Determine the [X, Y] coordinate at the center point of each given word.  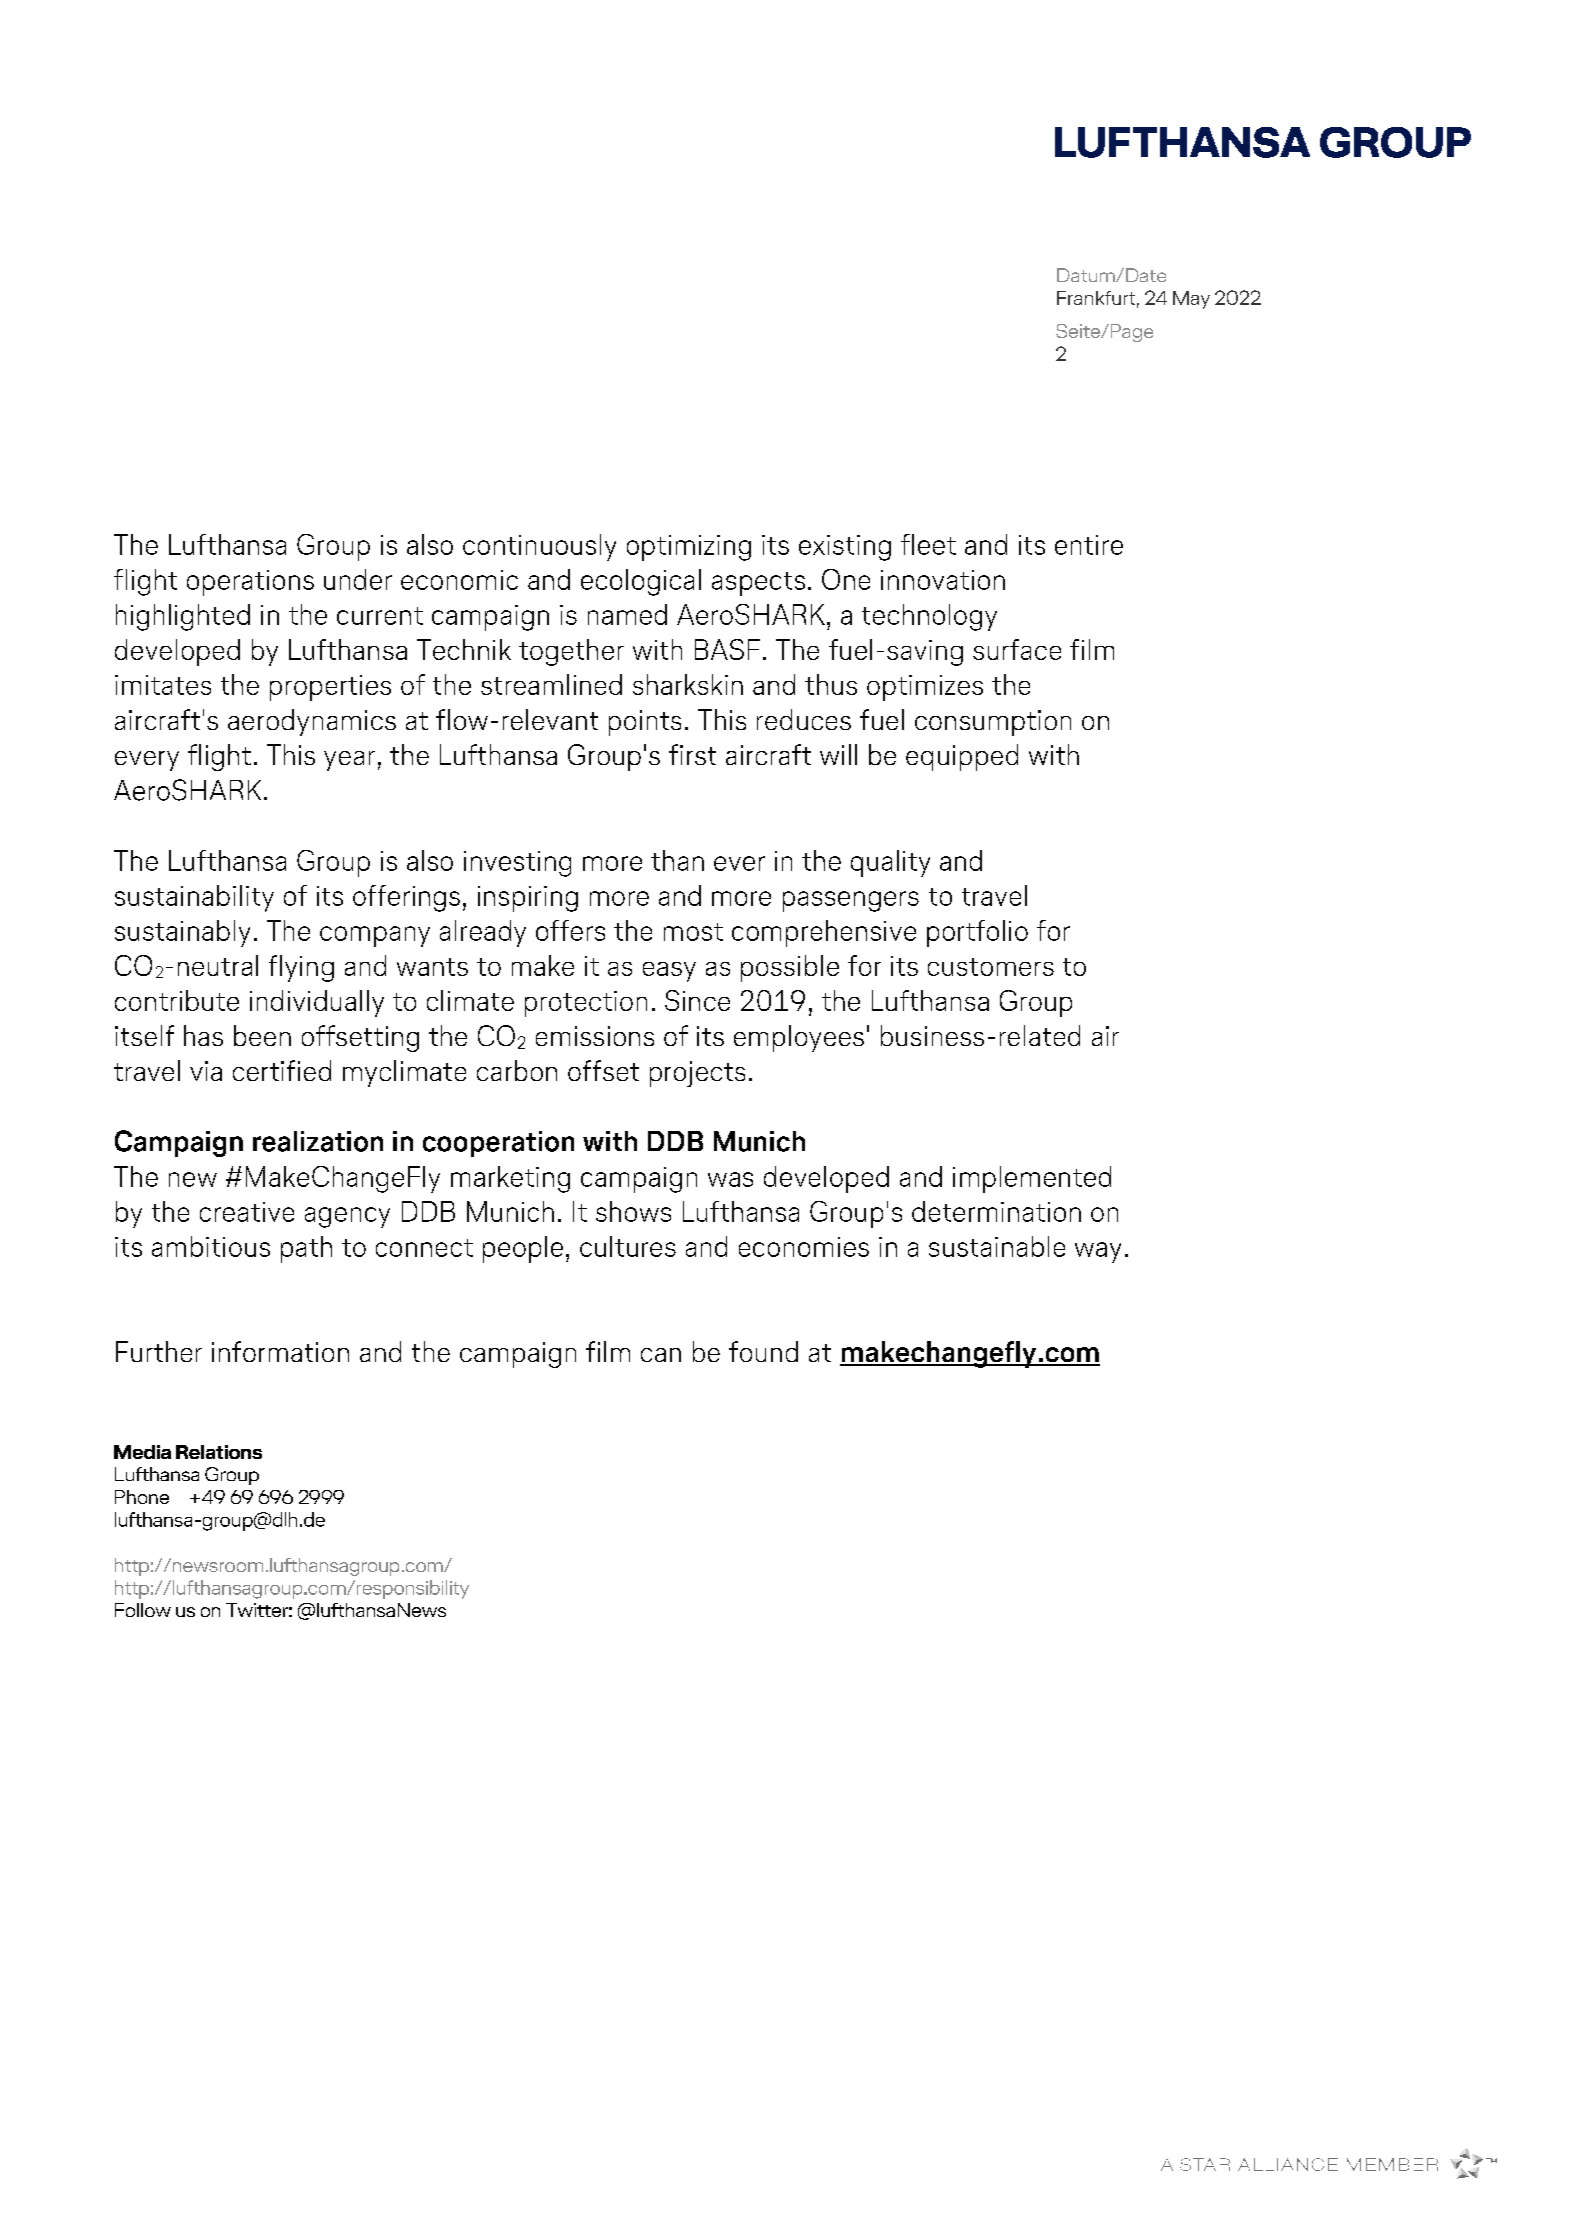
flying [301, 968]
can [661, 1355]
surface [1017, 649]
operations [250, 583]
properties [330, 688]
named [627, 614]
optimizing [689, 548]
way [1098, 1252]
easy [669, 972]
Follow [143, 1610]
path [306, 1249]
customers [991, 967]
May [1191, 300]
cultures [628, 1246]
